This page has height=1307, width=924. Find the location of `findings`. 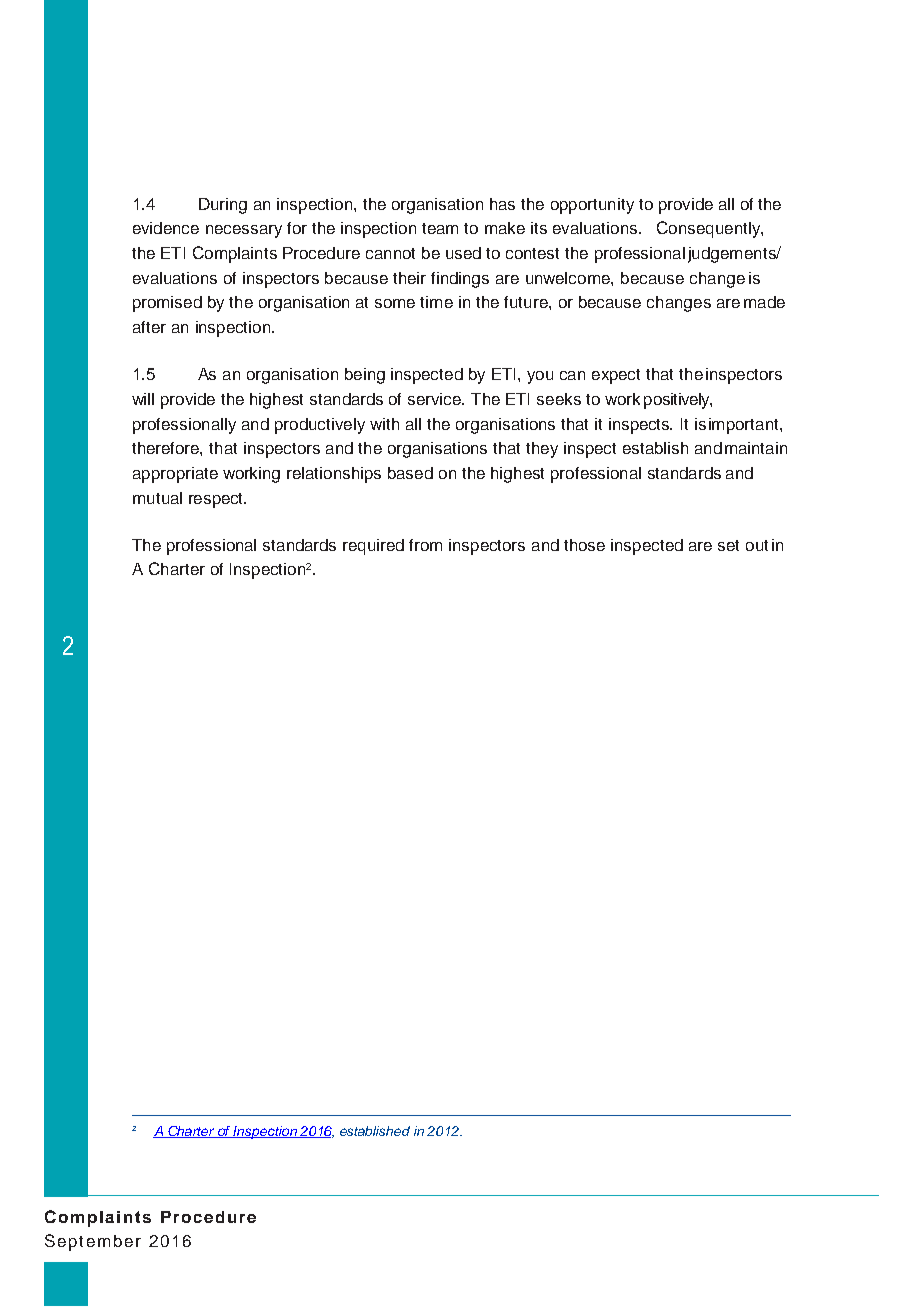

findings is located at coordinates (460, 280).
